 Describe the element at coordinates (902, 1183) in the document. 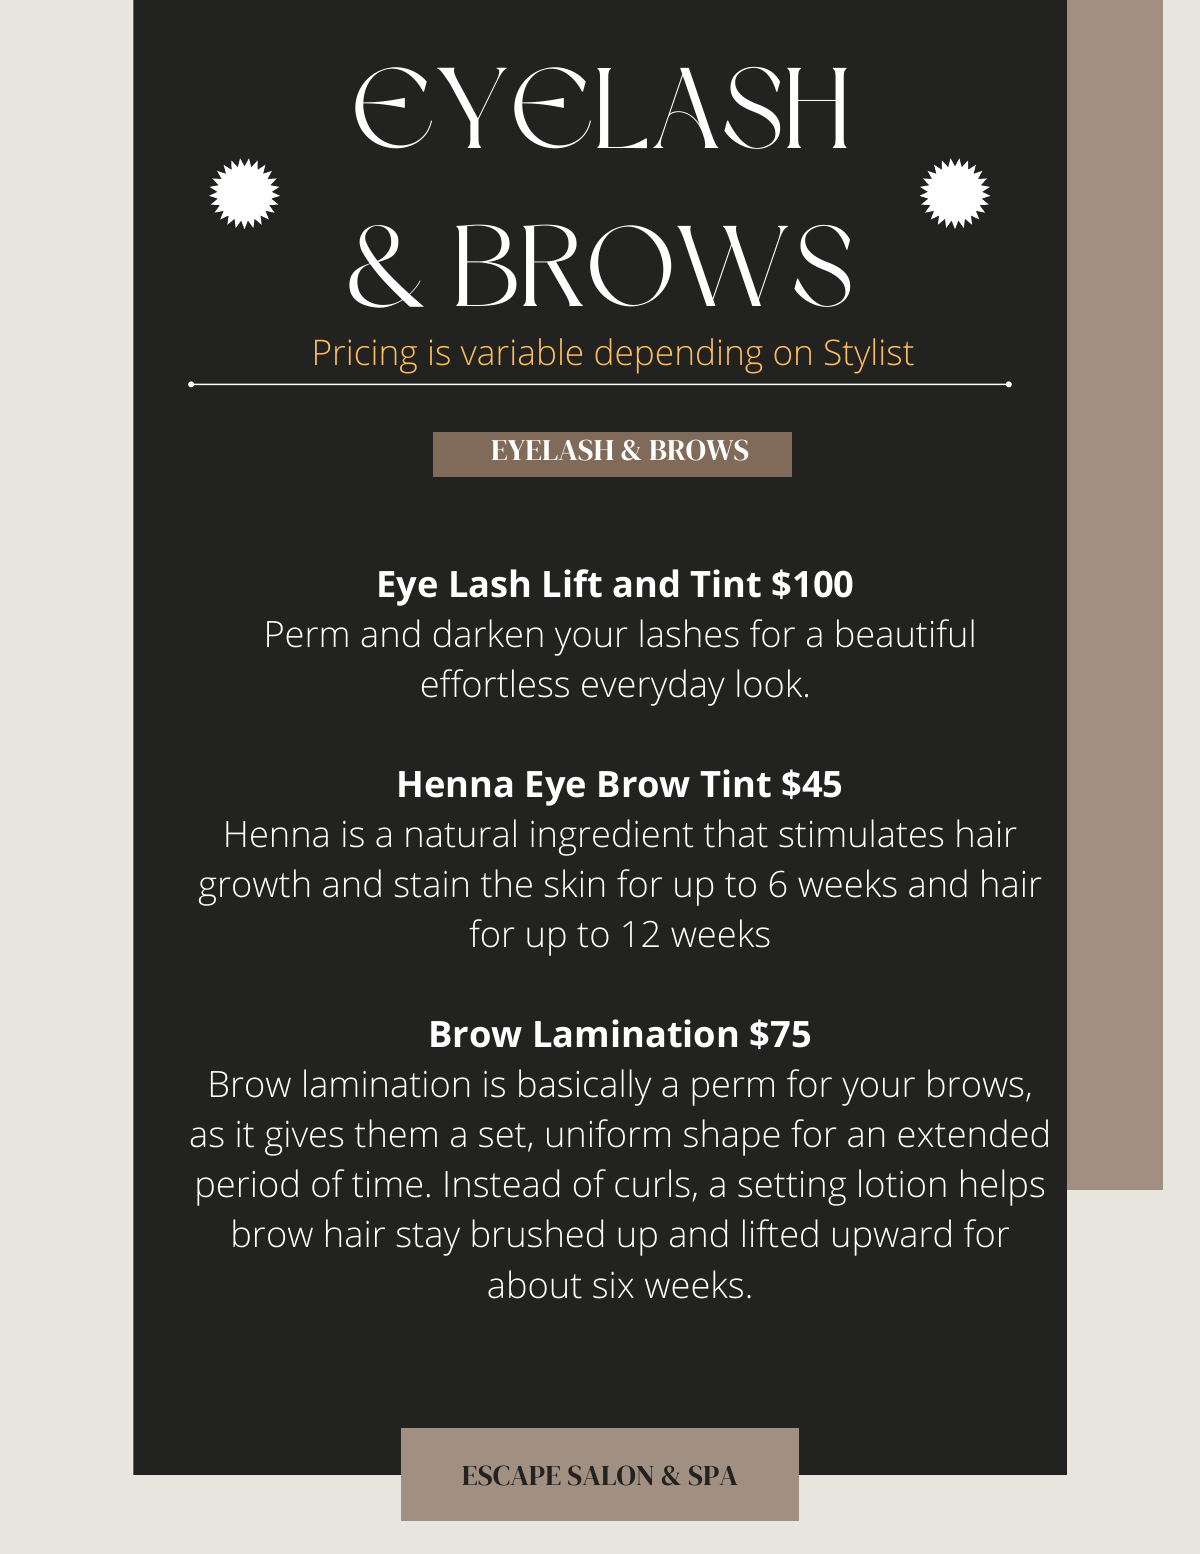

I see `lotion` at that location.
